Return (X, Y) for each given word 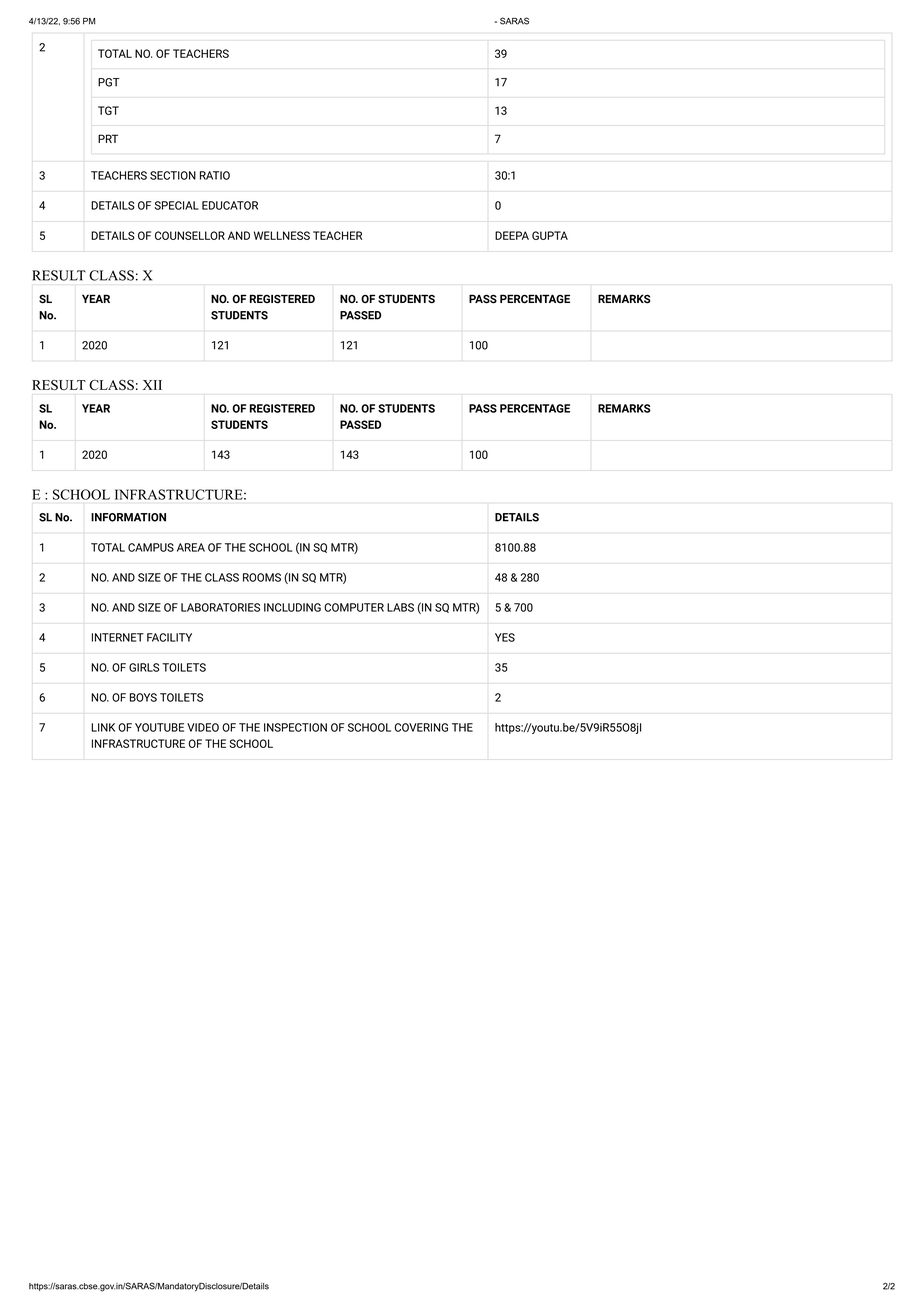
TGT (108, 110)
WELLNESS (282, 235)
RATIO (215, 175)
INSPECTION (295, 727)
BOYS (143, 697)
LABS (400, 607)
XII (152, 385)
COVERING (421, 727)
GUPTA (550, 235)
